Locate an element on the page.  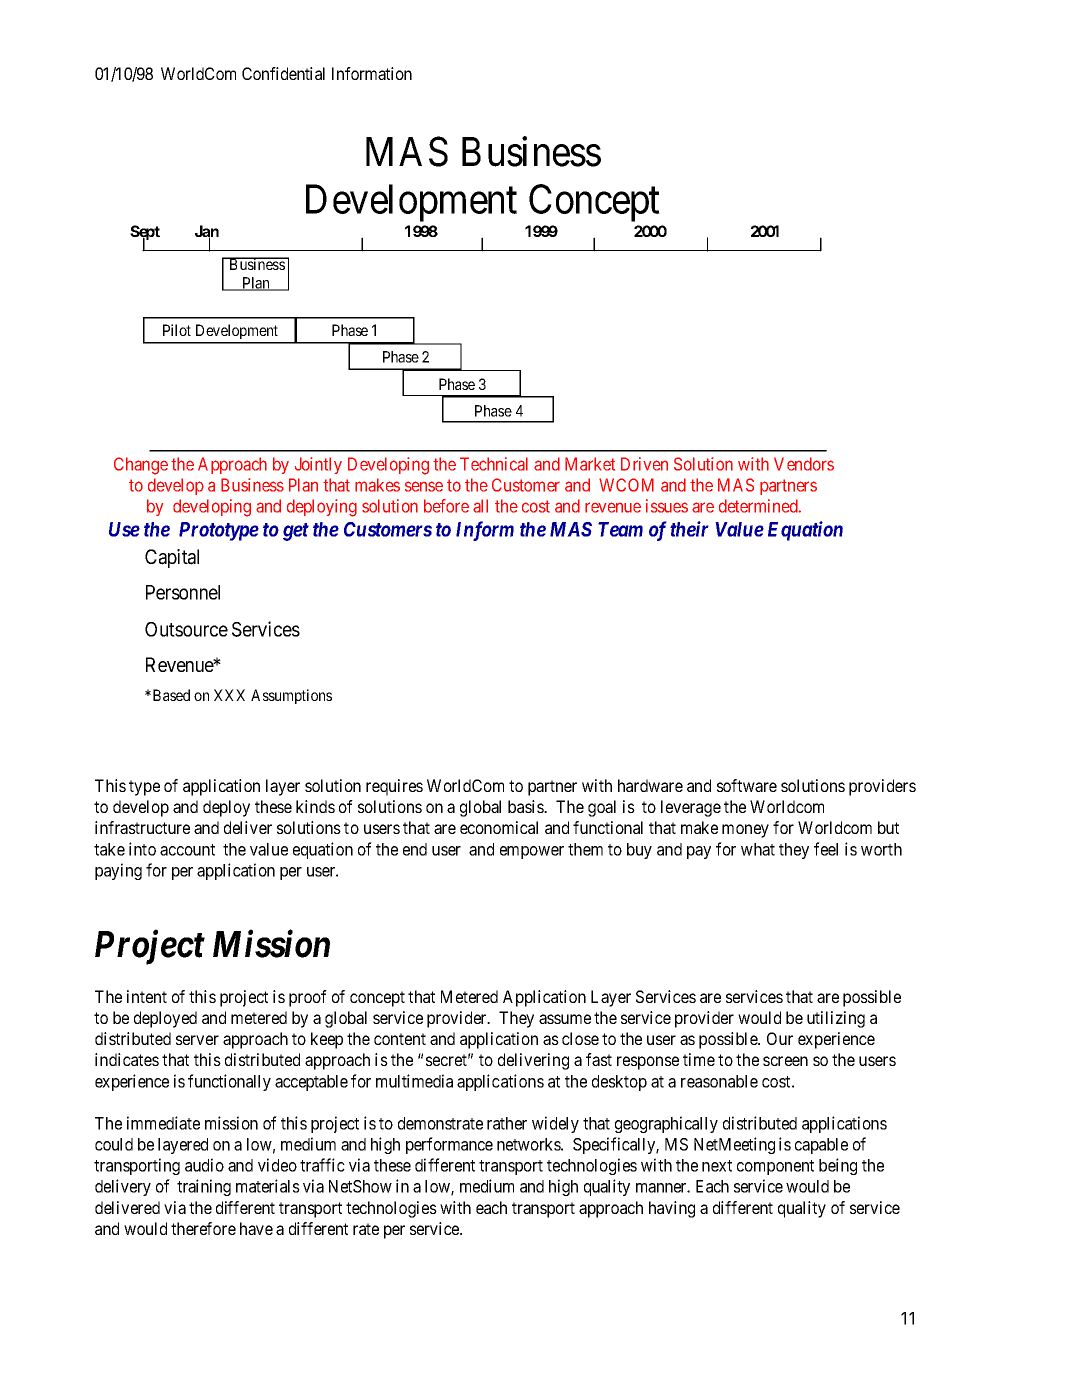
Vendors is located at coordinates (804, 464).
